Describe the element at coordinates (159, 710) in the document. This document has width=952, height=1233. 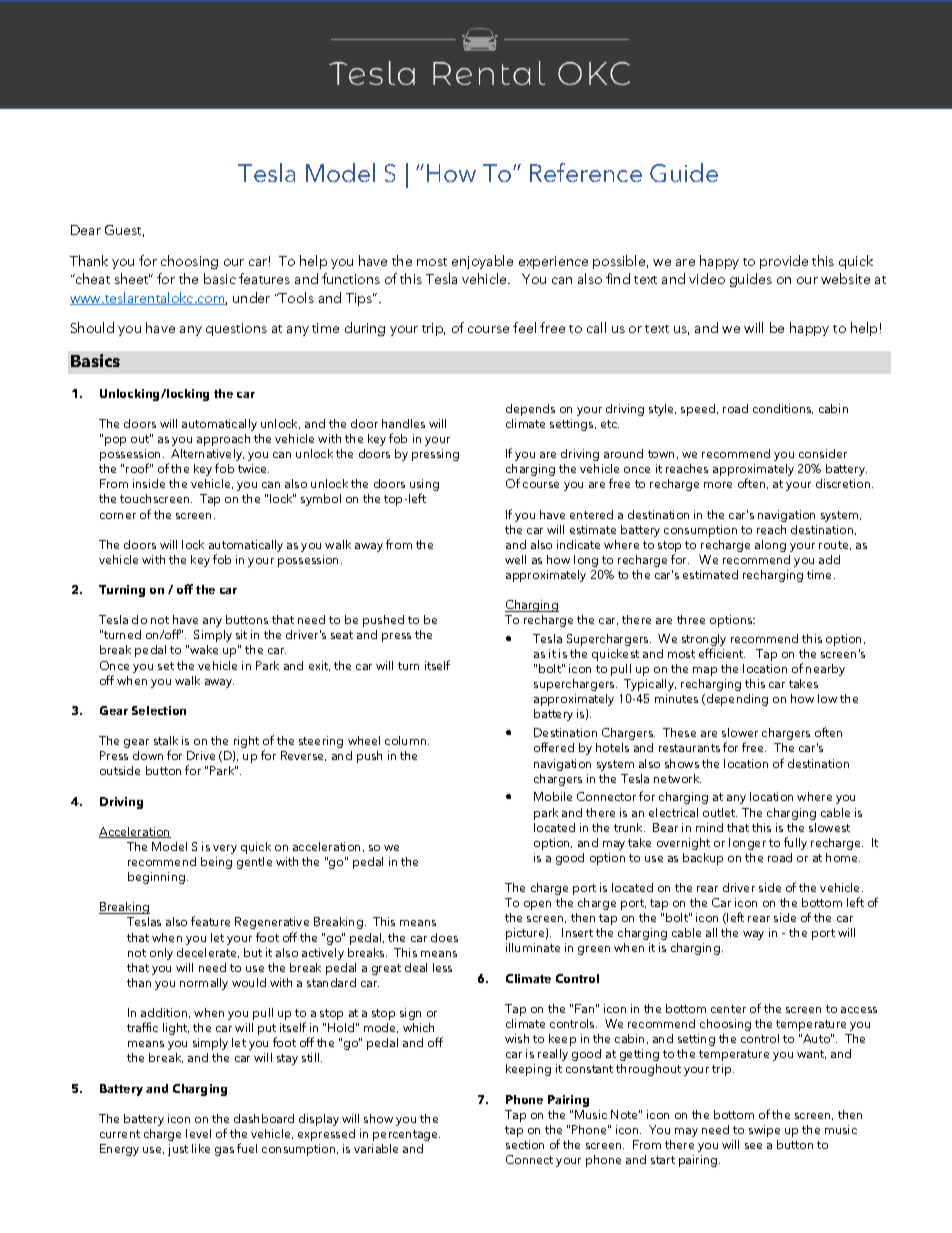
I see `Selection` at that location.
